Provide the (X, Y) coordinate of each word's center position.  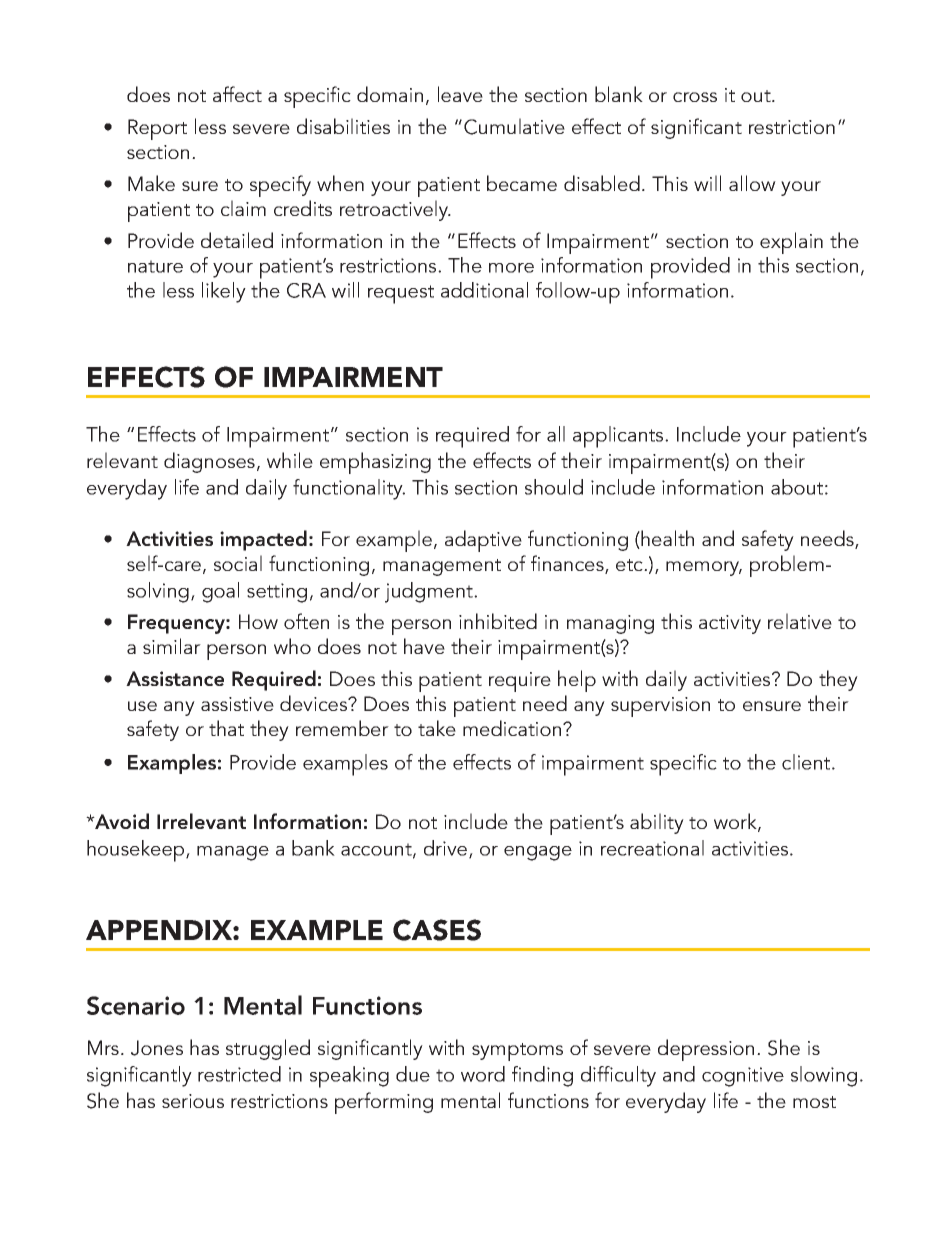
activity (730, 624)
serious (193, 1101)
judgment (430, 592)
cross (695, 97)
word (483, 1074)
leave (460, 94)
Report (157, 129)
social (238, 563)
